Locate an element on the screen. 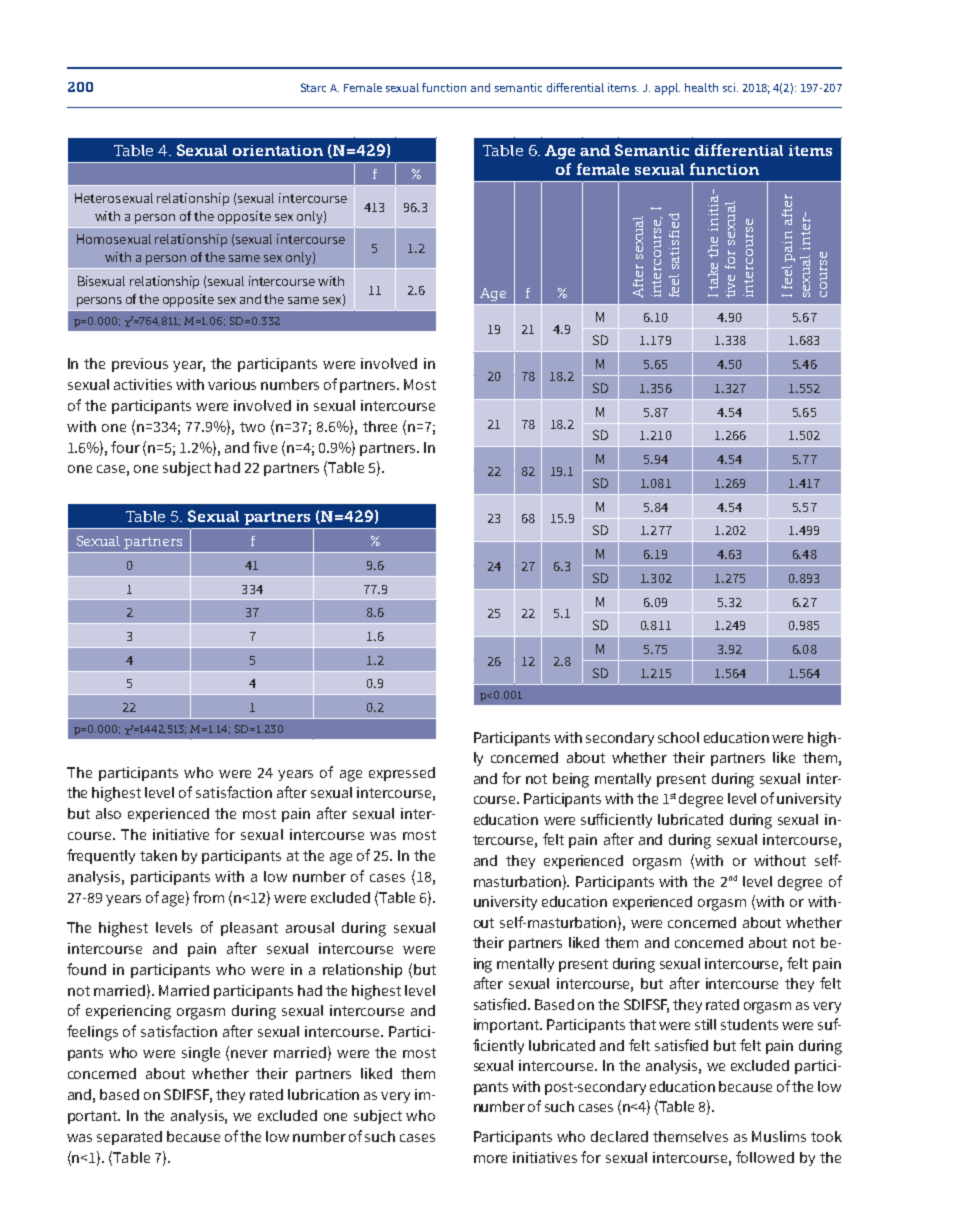 The image size is (956, 1232). single is located at coordinates (201, 1054).
